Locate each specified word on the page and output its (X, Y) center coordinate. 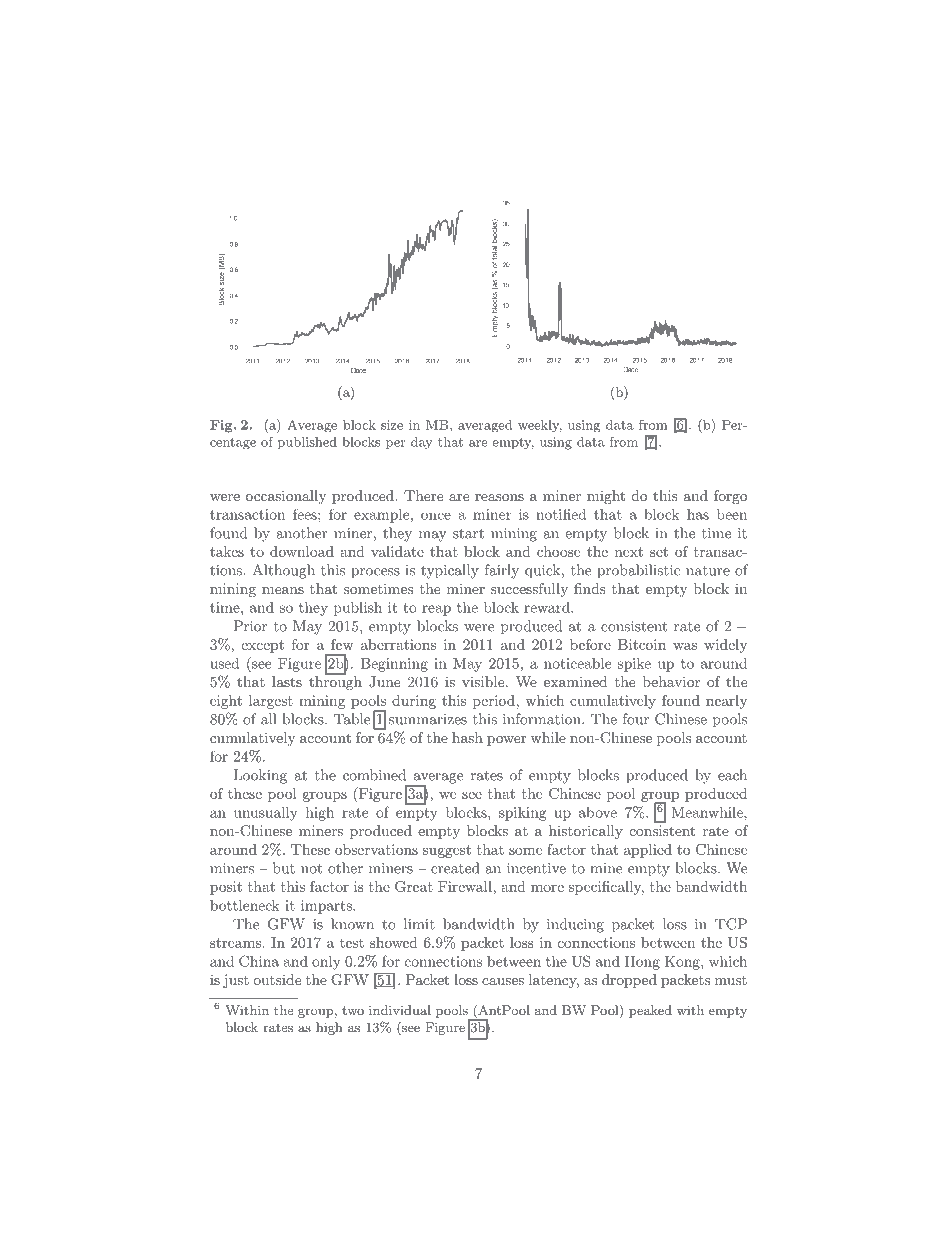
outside (277, 979)
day (422, 443)
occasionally (286, 497)
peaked (650, 1011)
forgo (730, 497)
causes (503, 981)
